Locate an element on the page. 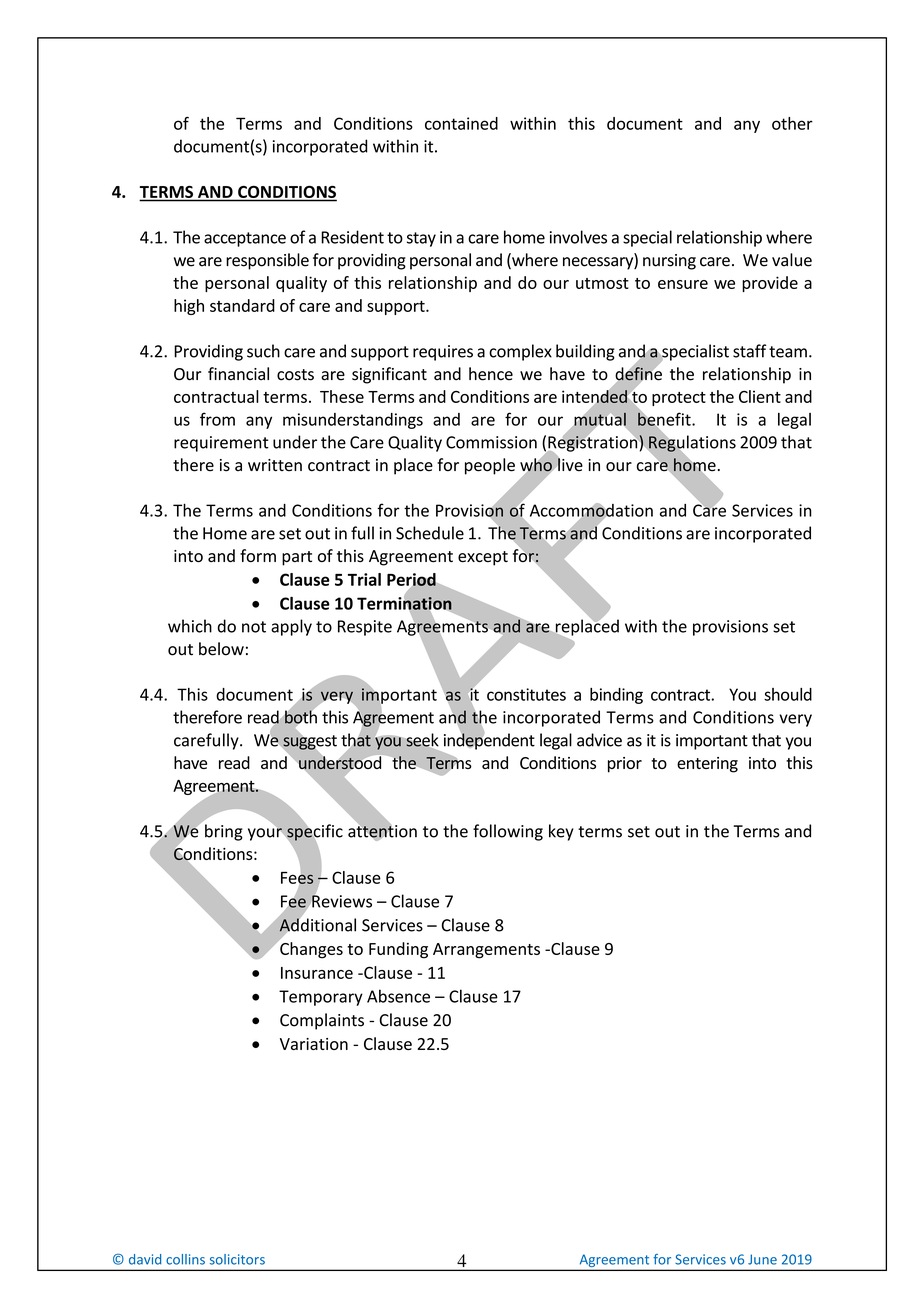 This page has width=924, height=1308. form is located at coordinates (258, 555).
